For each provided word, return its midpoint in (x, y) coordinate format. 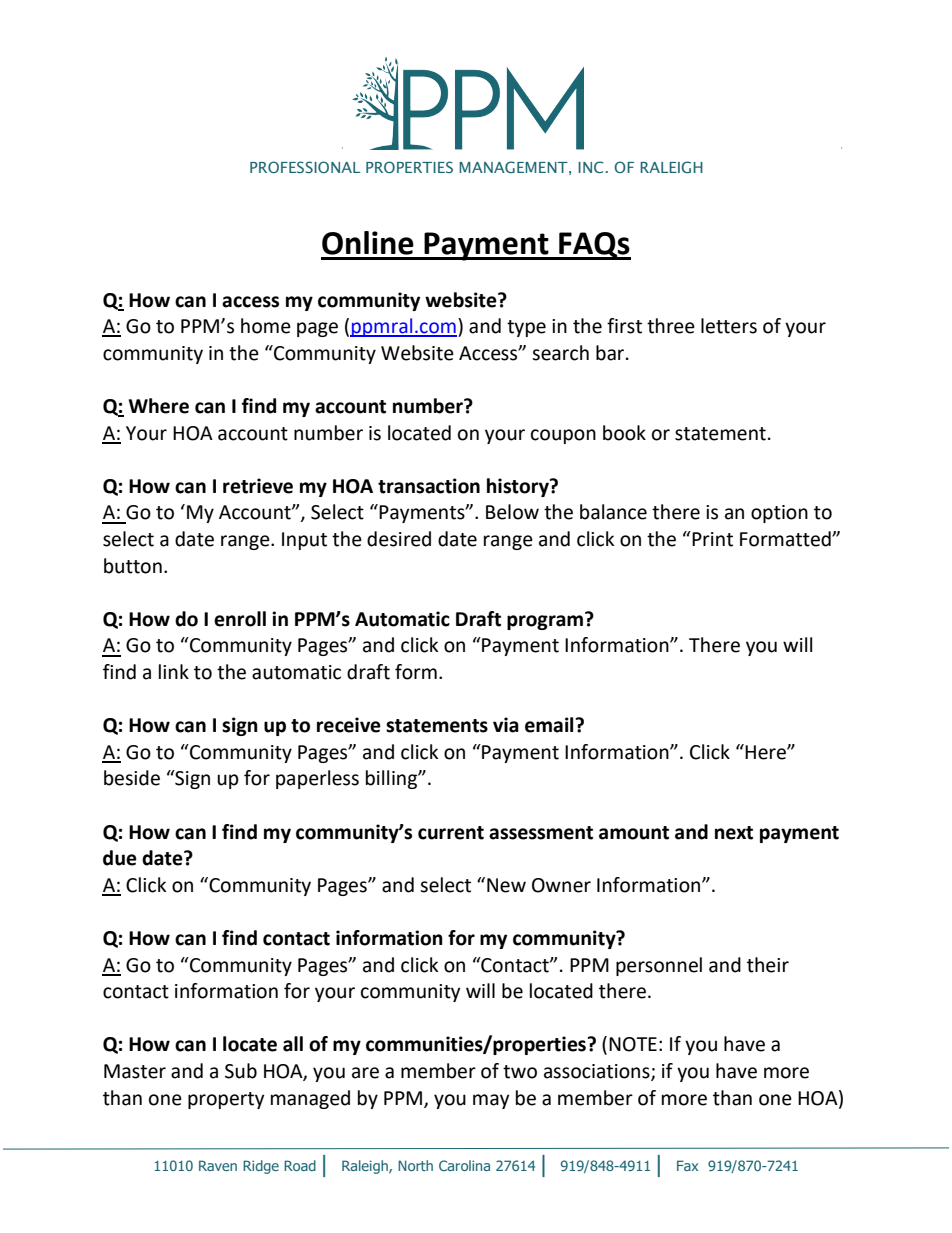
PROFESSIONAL (305, 167)
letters (729, 326)
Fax (687, 1165)
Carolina (464, 1165)
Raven (218, 1165)
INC (590, 167)
